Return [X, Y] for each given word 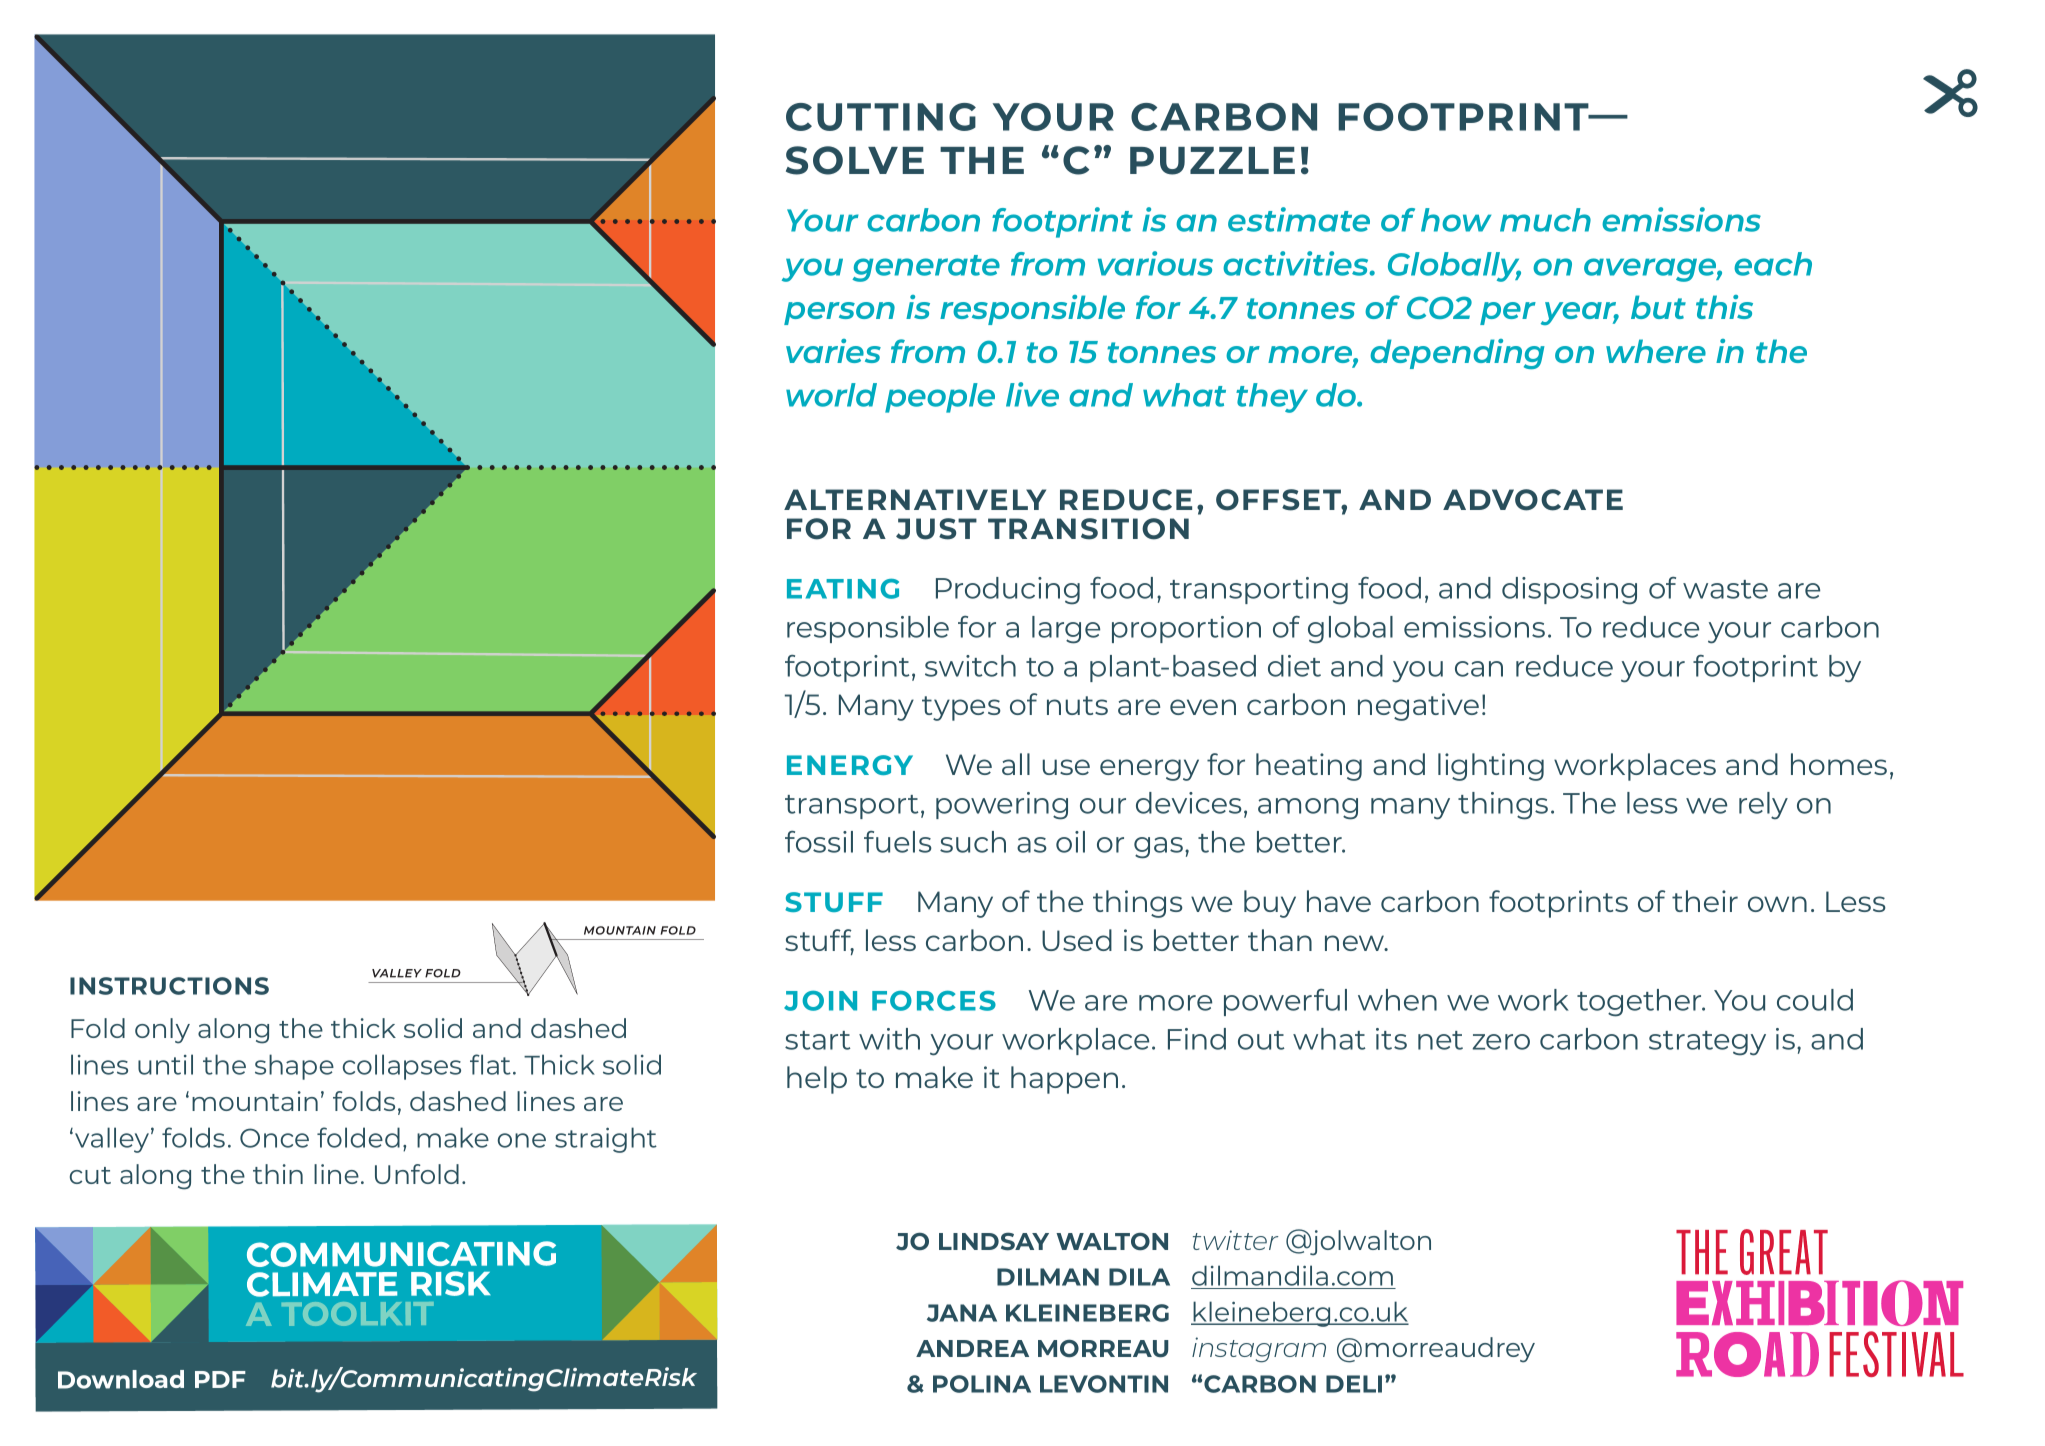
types [961, 708]
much [1545, 220]
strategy [1707, 1043]
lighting [1491, 767]
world [831, 395]
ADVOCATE [1533, 500]
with [889, 1039]
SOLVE [855, 160]
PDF [220, 1379]
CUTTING [881, 117]
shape [294, 1067]
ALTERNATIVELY [915, 499]
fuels [898, 842]
